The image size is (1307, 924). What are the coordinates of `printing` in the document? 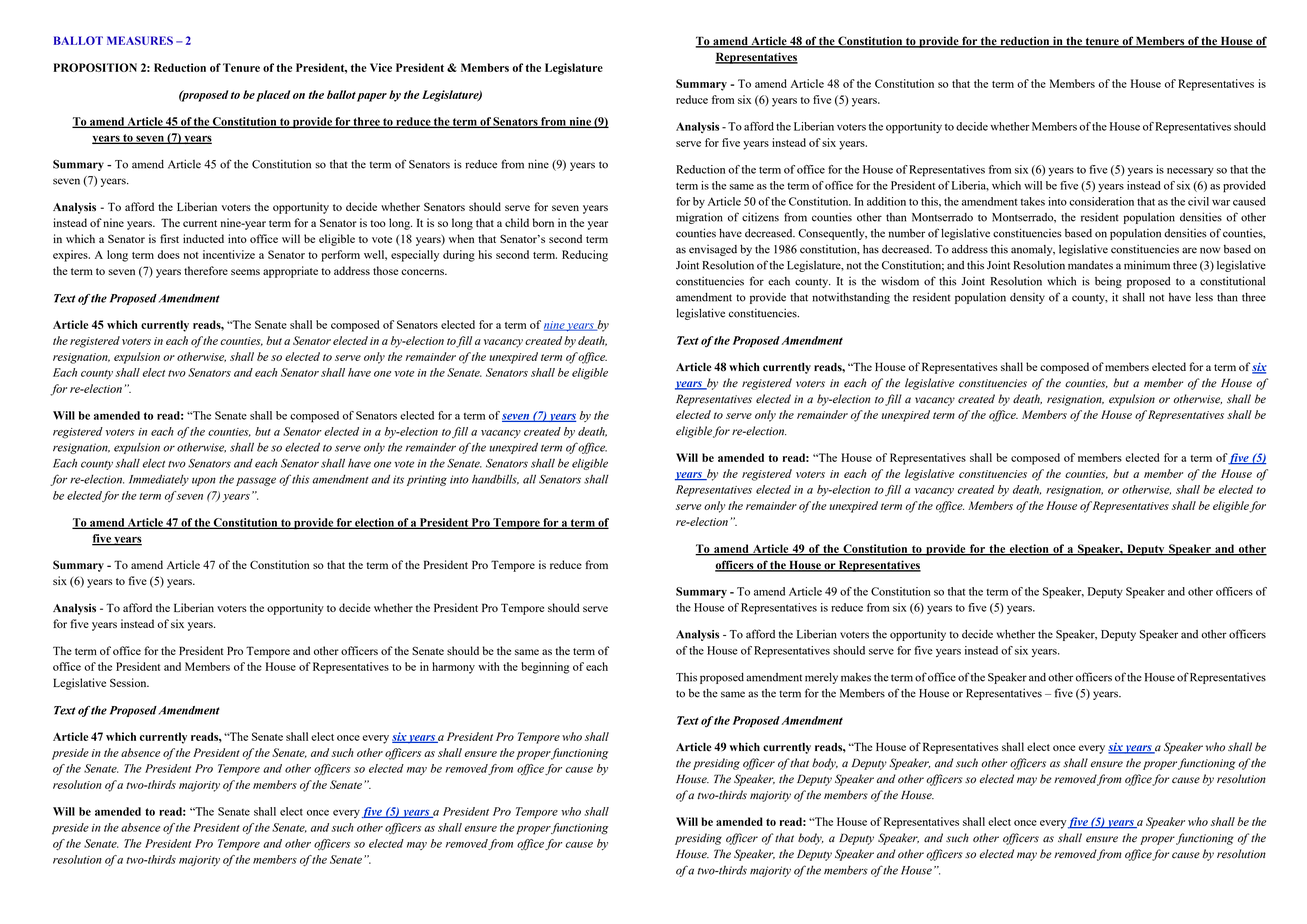 It's located at (427, 480).
